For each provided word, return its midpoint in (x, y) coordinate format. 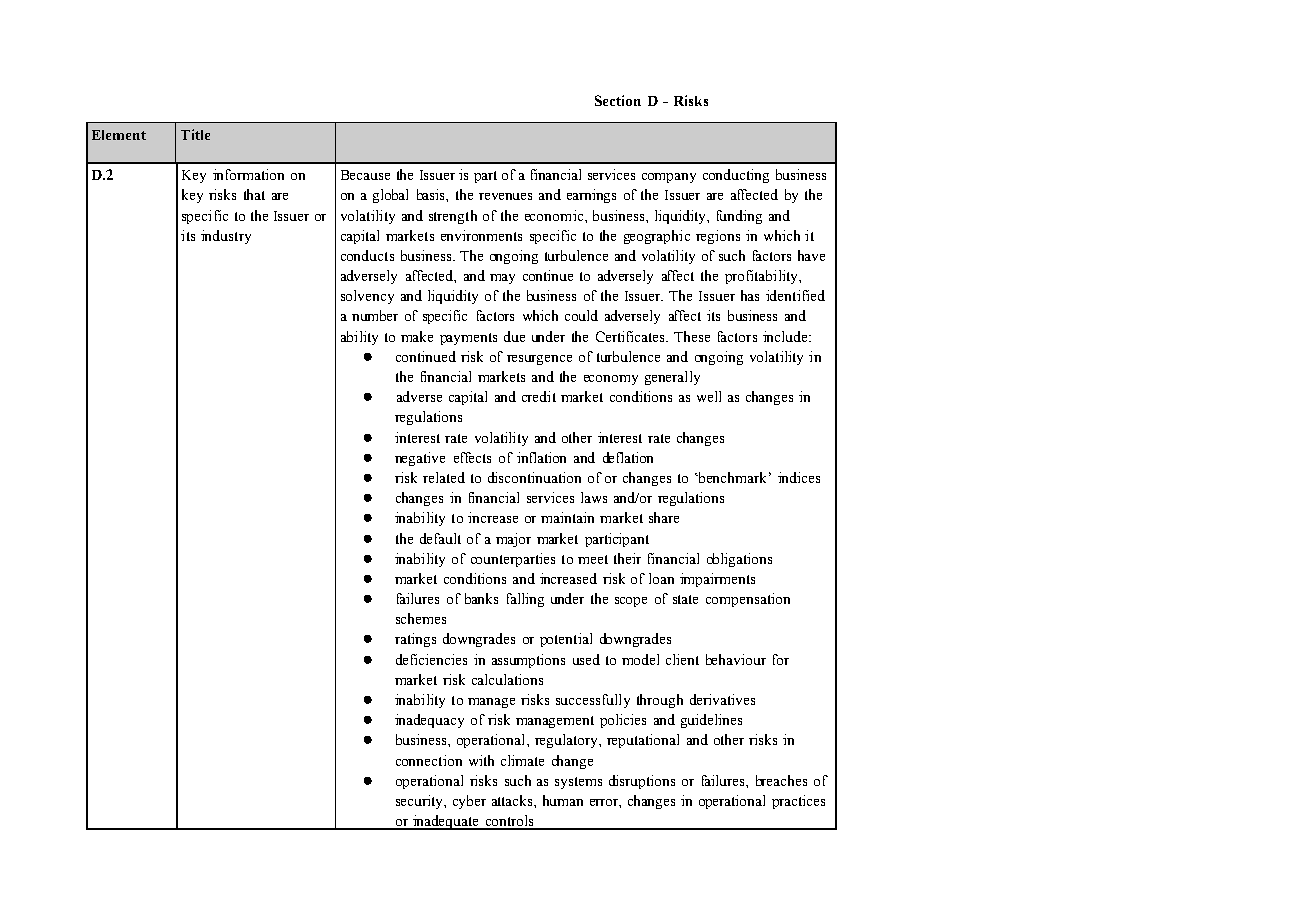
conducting (736, 176)
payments (468, 339)
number (375, 315)
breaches (781, 780)
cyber (469, 802)
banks (481, 598)
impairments (717, 580)
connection (429, 760)
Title (195, 134)
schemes (421, 618)
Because (365, 175)
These (692, 336)
